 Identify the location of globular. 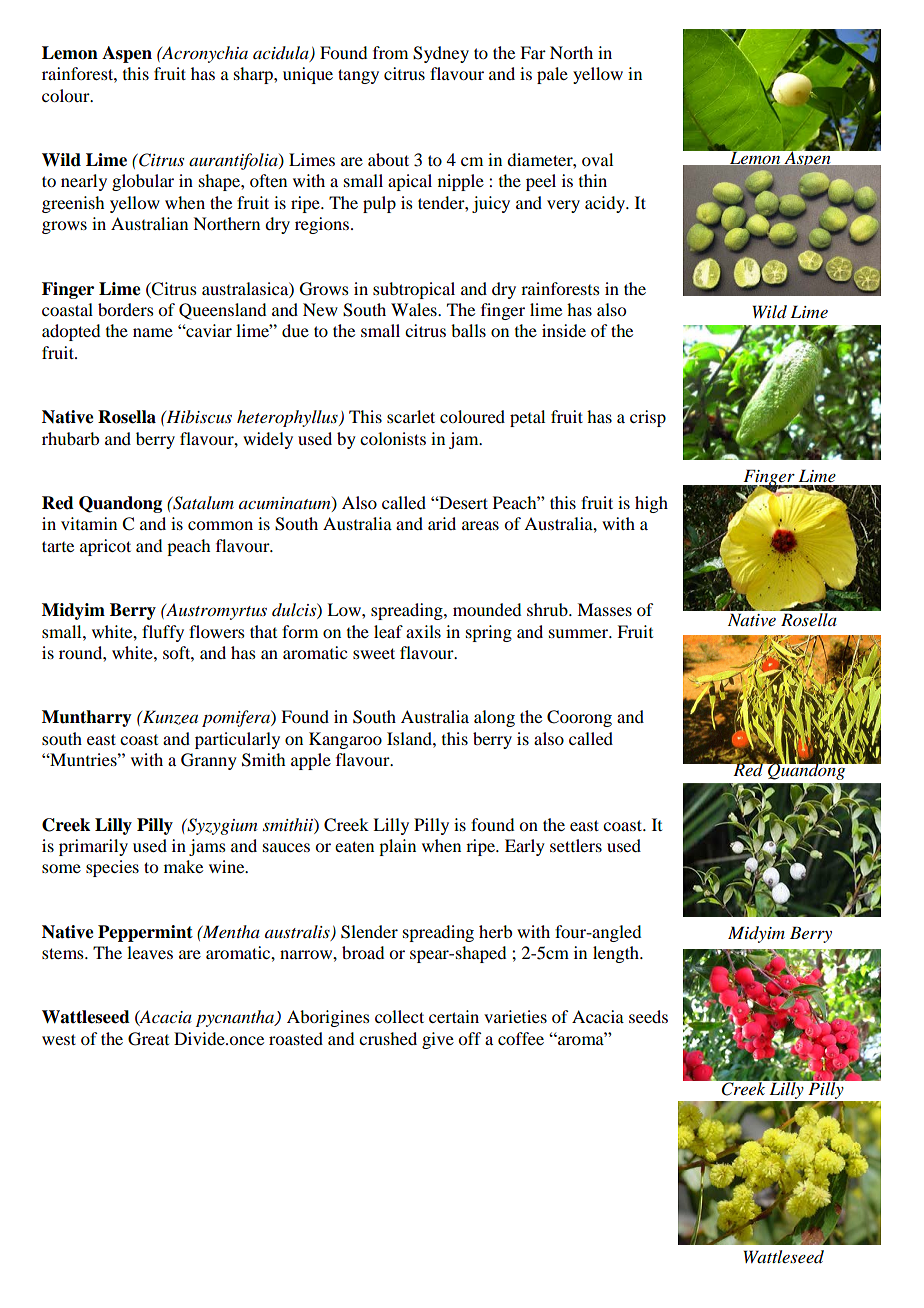
(143, 182).
